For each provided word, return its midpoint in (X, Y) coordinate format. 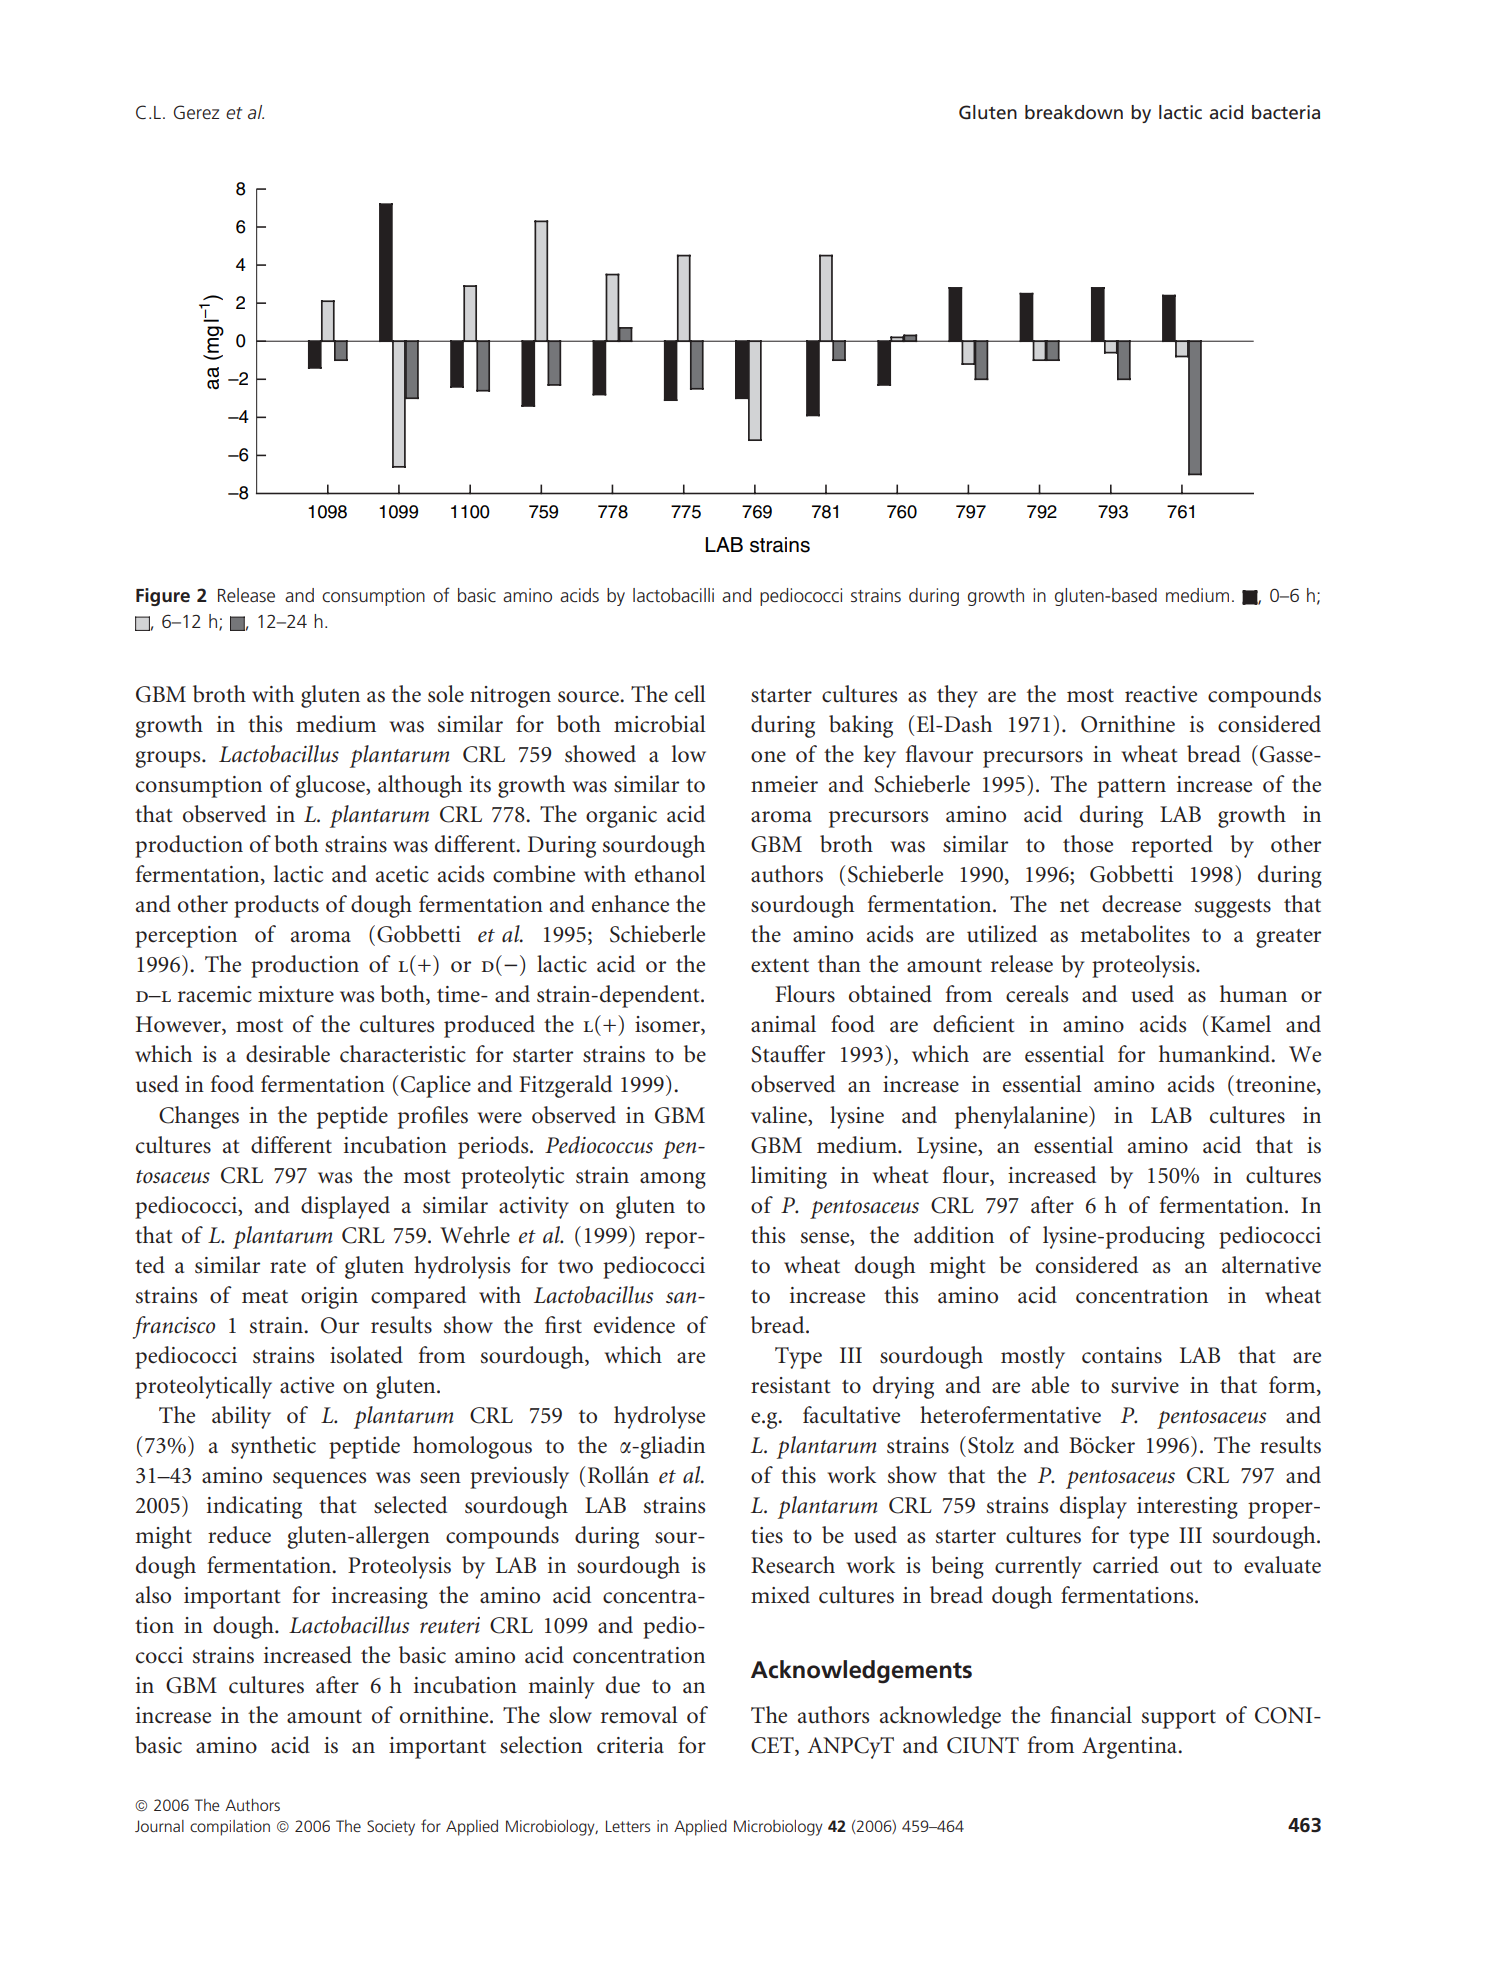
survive (1145, 1385)
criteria (630, 1745)
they (957, 696)
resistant (790, 1385)
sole (446, 694)
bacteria (1286, 112)
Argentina (1131, 1748)
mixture (296, 994)
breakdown (1074, 112)
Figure (163, 597)
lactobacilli (673, 595)
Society (391, 1828)
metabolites (1135, 934)
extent (780, 966)
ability (241, 1417)
